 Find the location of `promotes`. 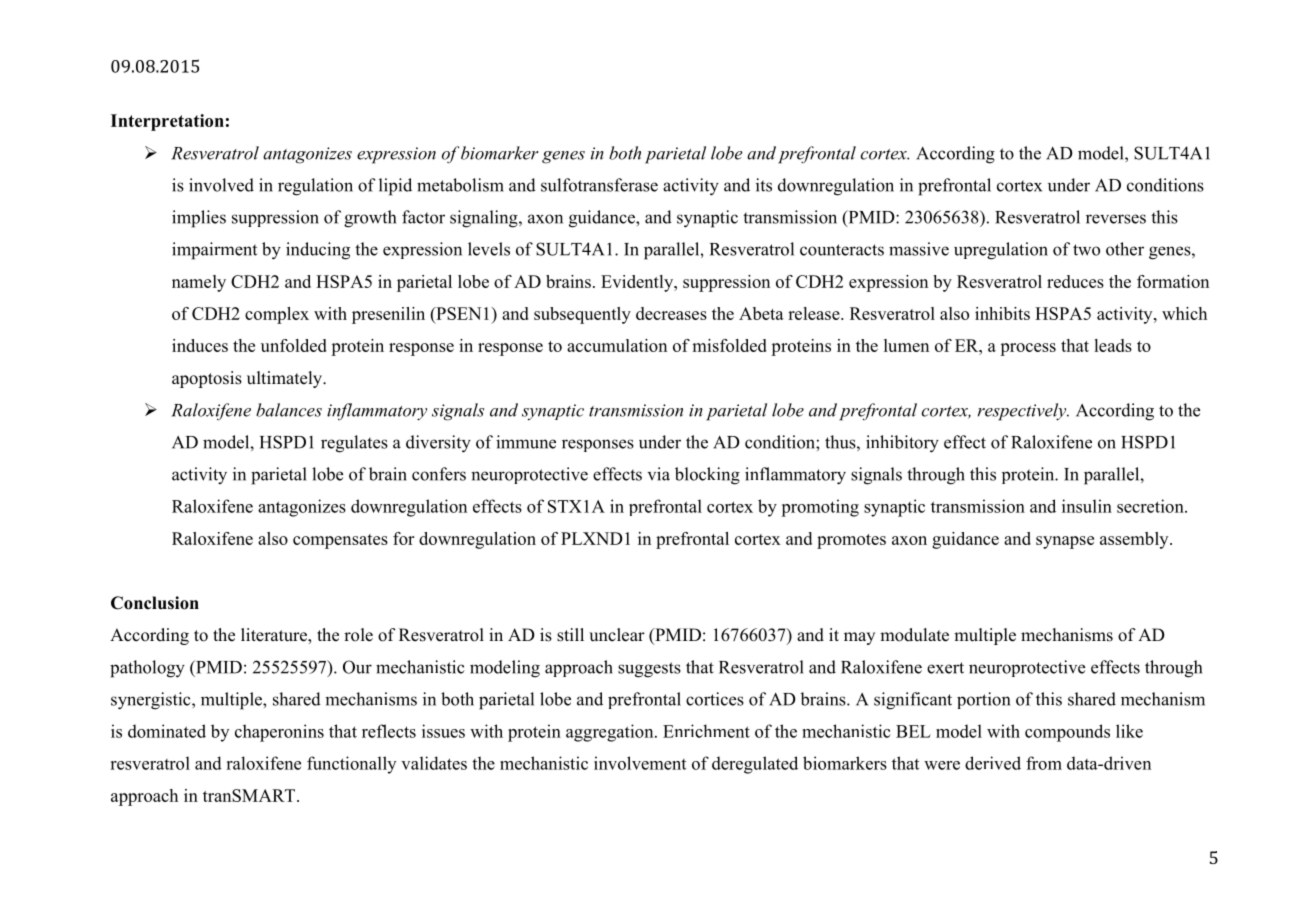

promotes is located at coordinates (851, 541).
